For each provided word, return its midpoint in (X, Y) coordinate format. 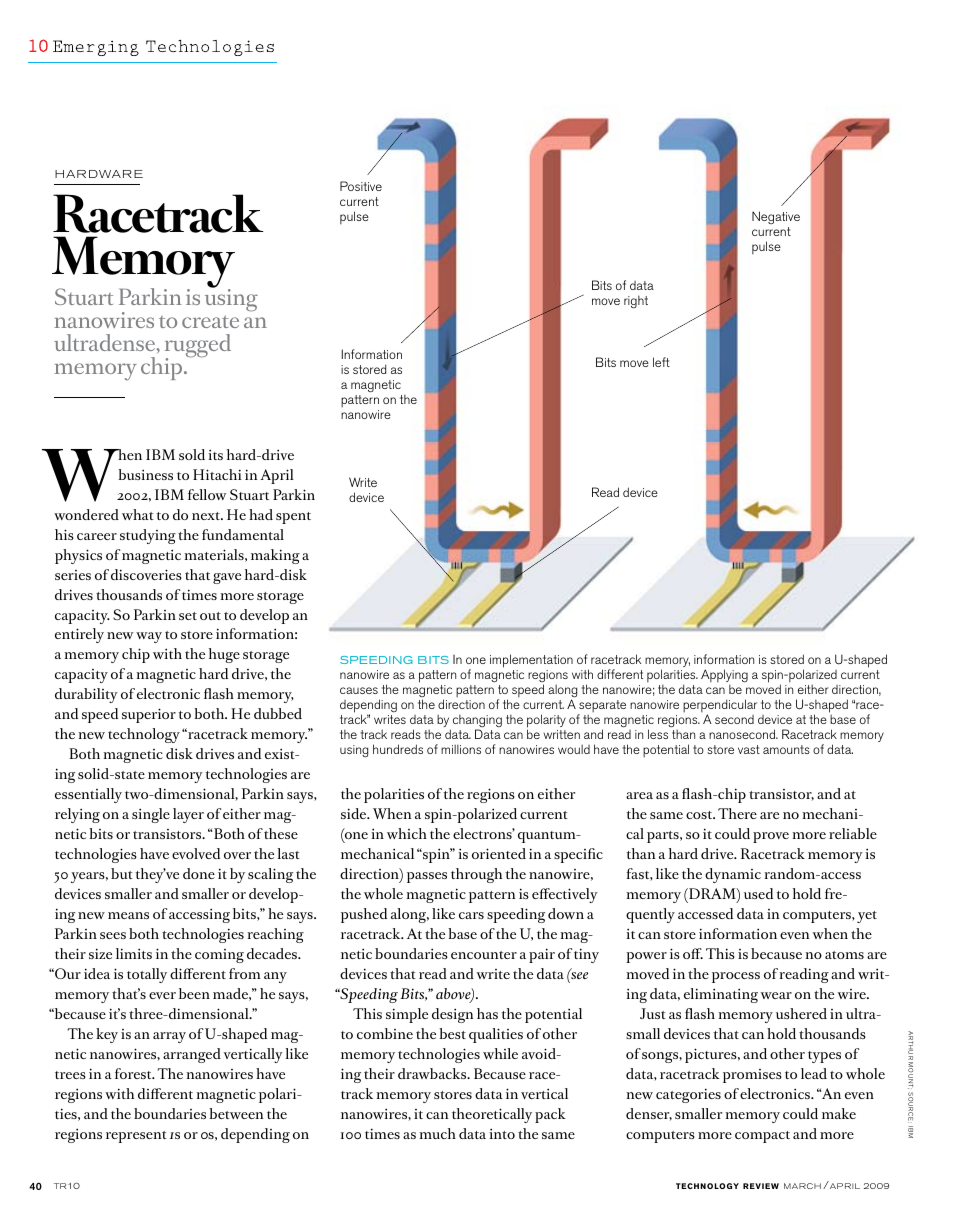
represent (136, 1137)
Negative (776, 217)
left (661, 362)
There (737, 813)
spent (293, 518)
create (210, 321)
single (151, 815)
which (407, 833)
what (138, 514)
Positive (361, 186)
